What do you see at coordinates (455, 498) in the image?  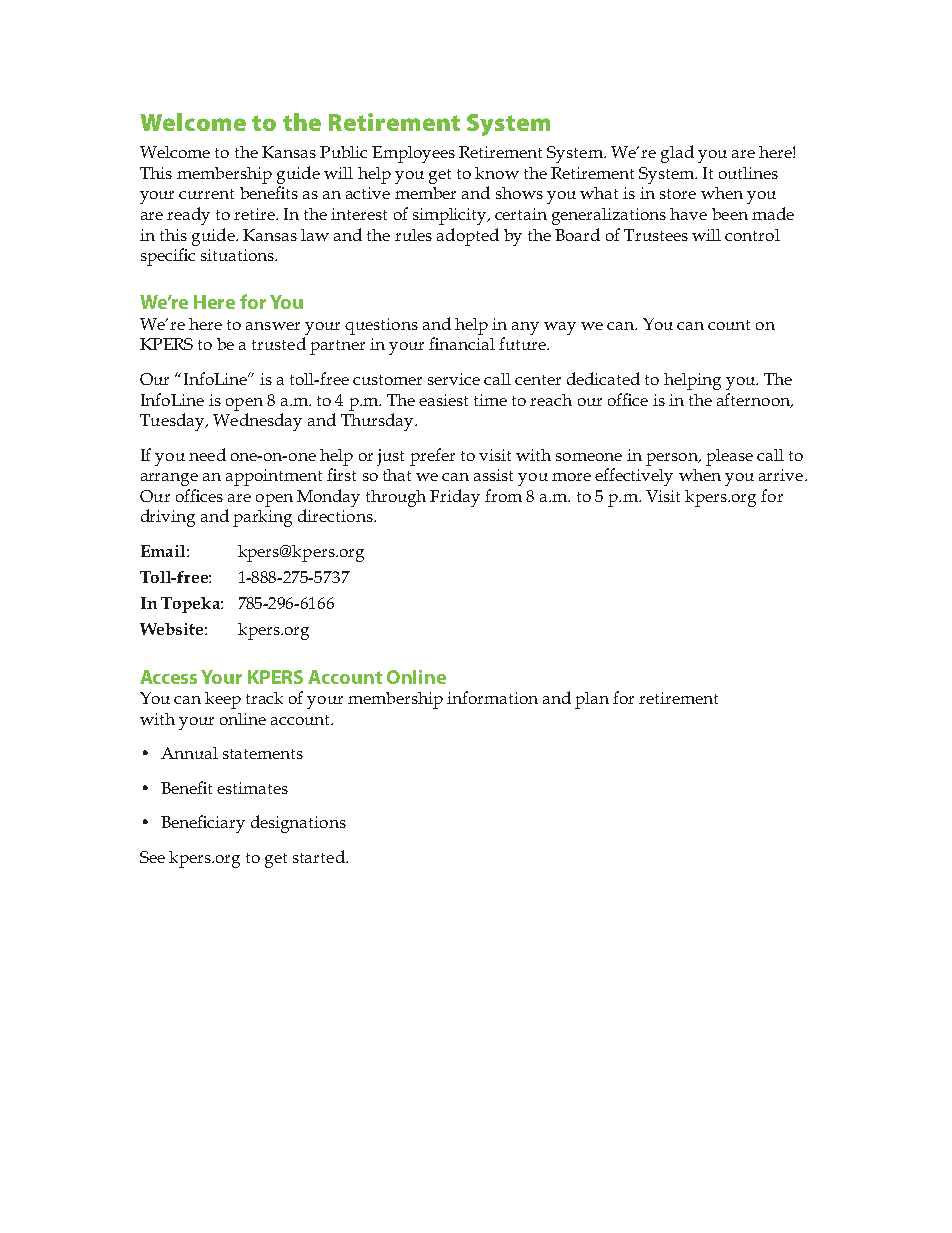 I see `Friday` at bounding box center [455, 498].
